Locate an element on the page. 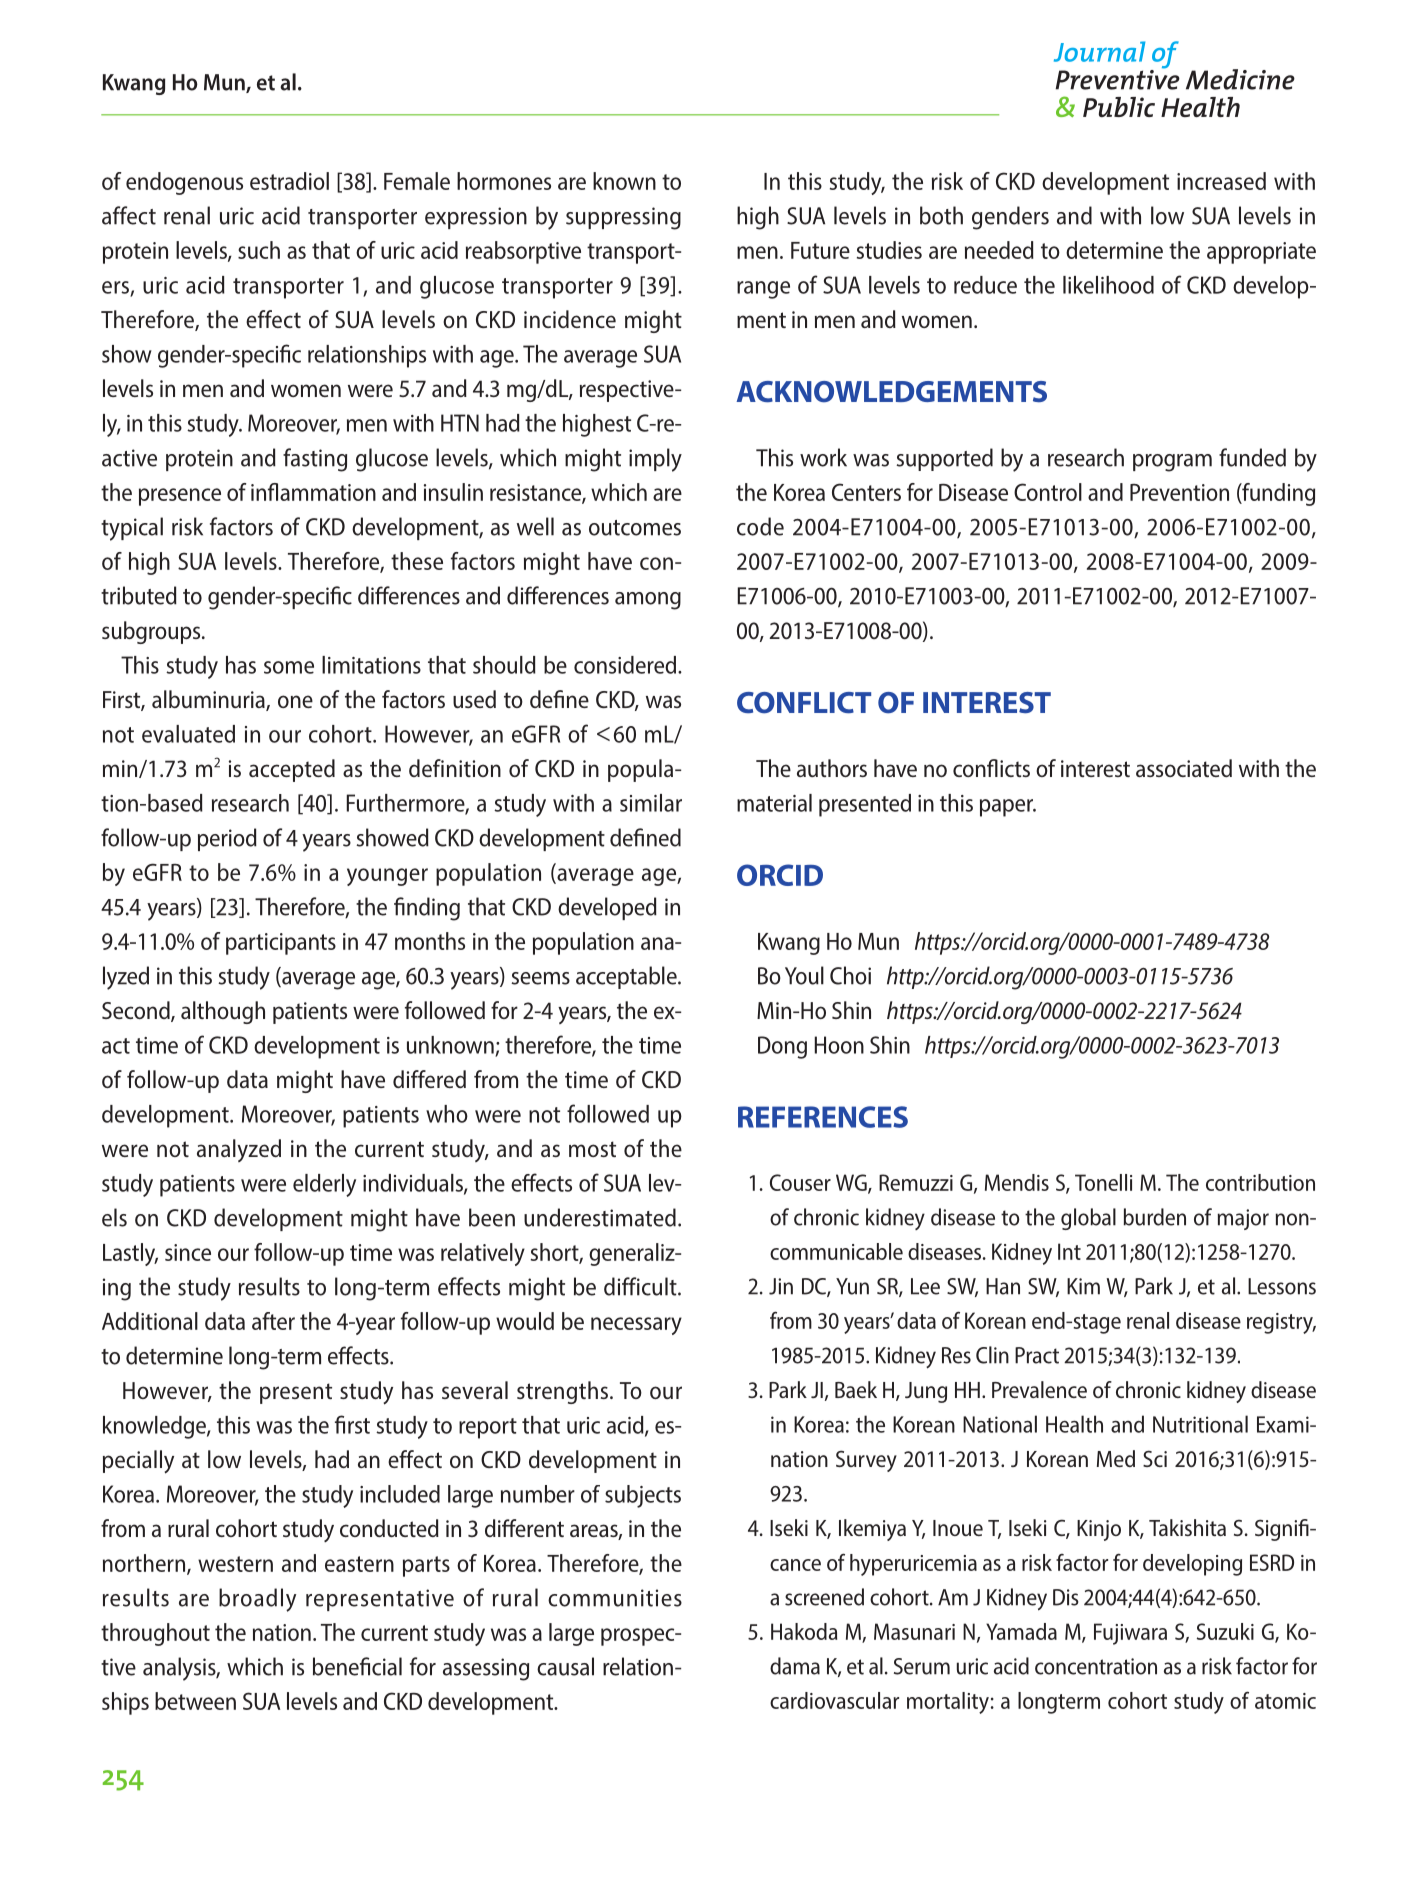 The height and width of the image is (1891, 1418). considered is located at coordinates (625, 665).
